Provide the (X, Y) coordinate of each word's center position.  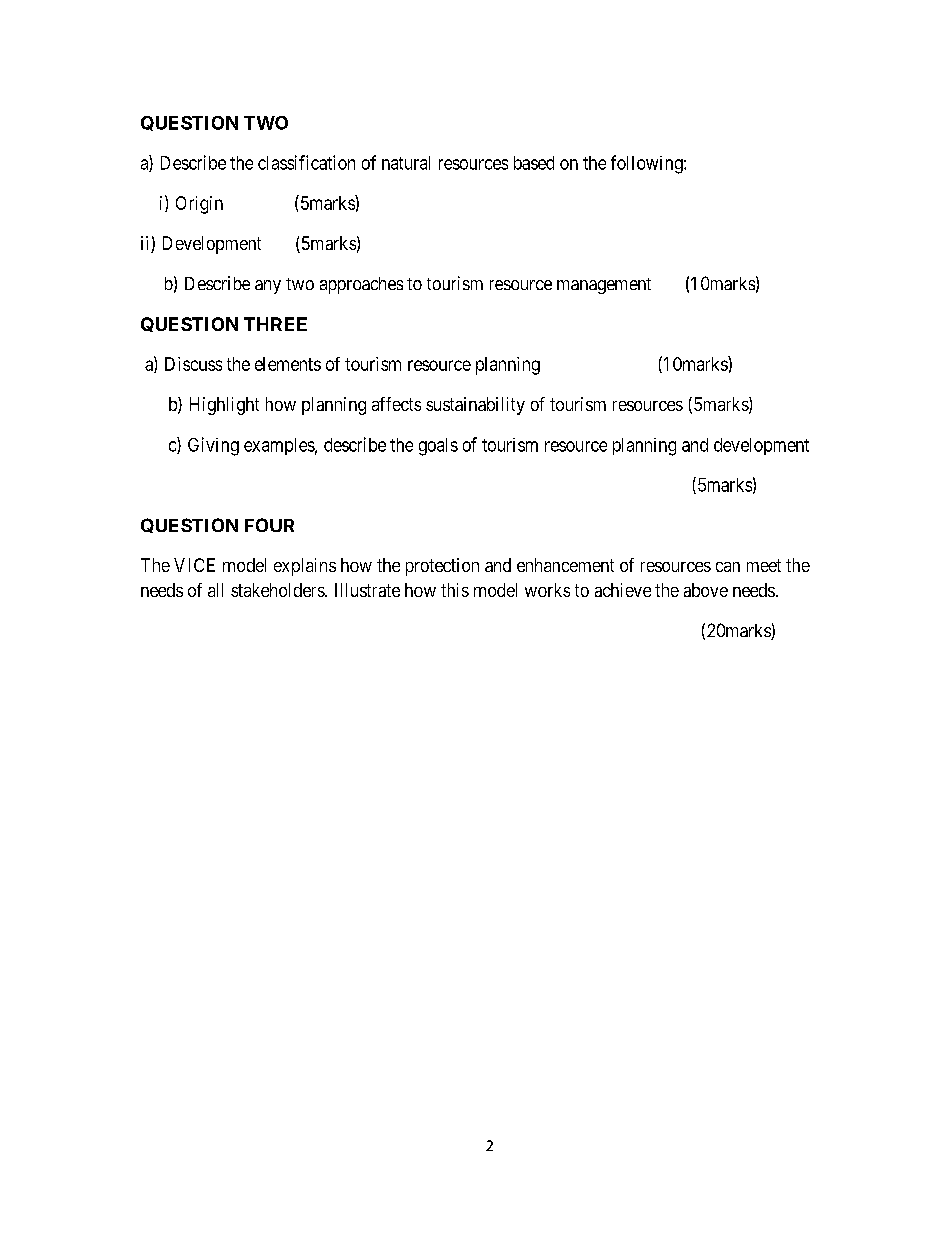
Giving (213, 446)
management (604, 286)
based (534, 163)
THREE (275, 324)
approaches (361, 285)
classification (306, 162)
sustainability (475, 406)
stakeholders (278, 590)
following (648, 164)
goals (438, 447)
